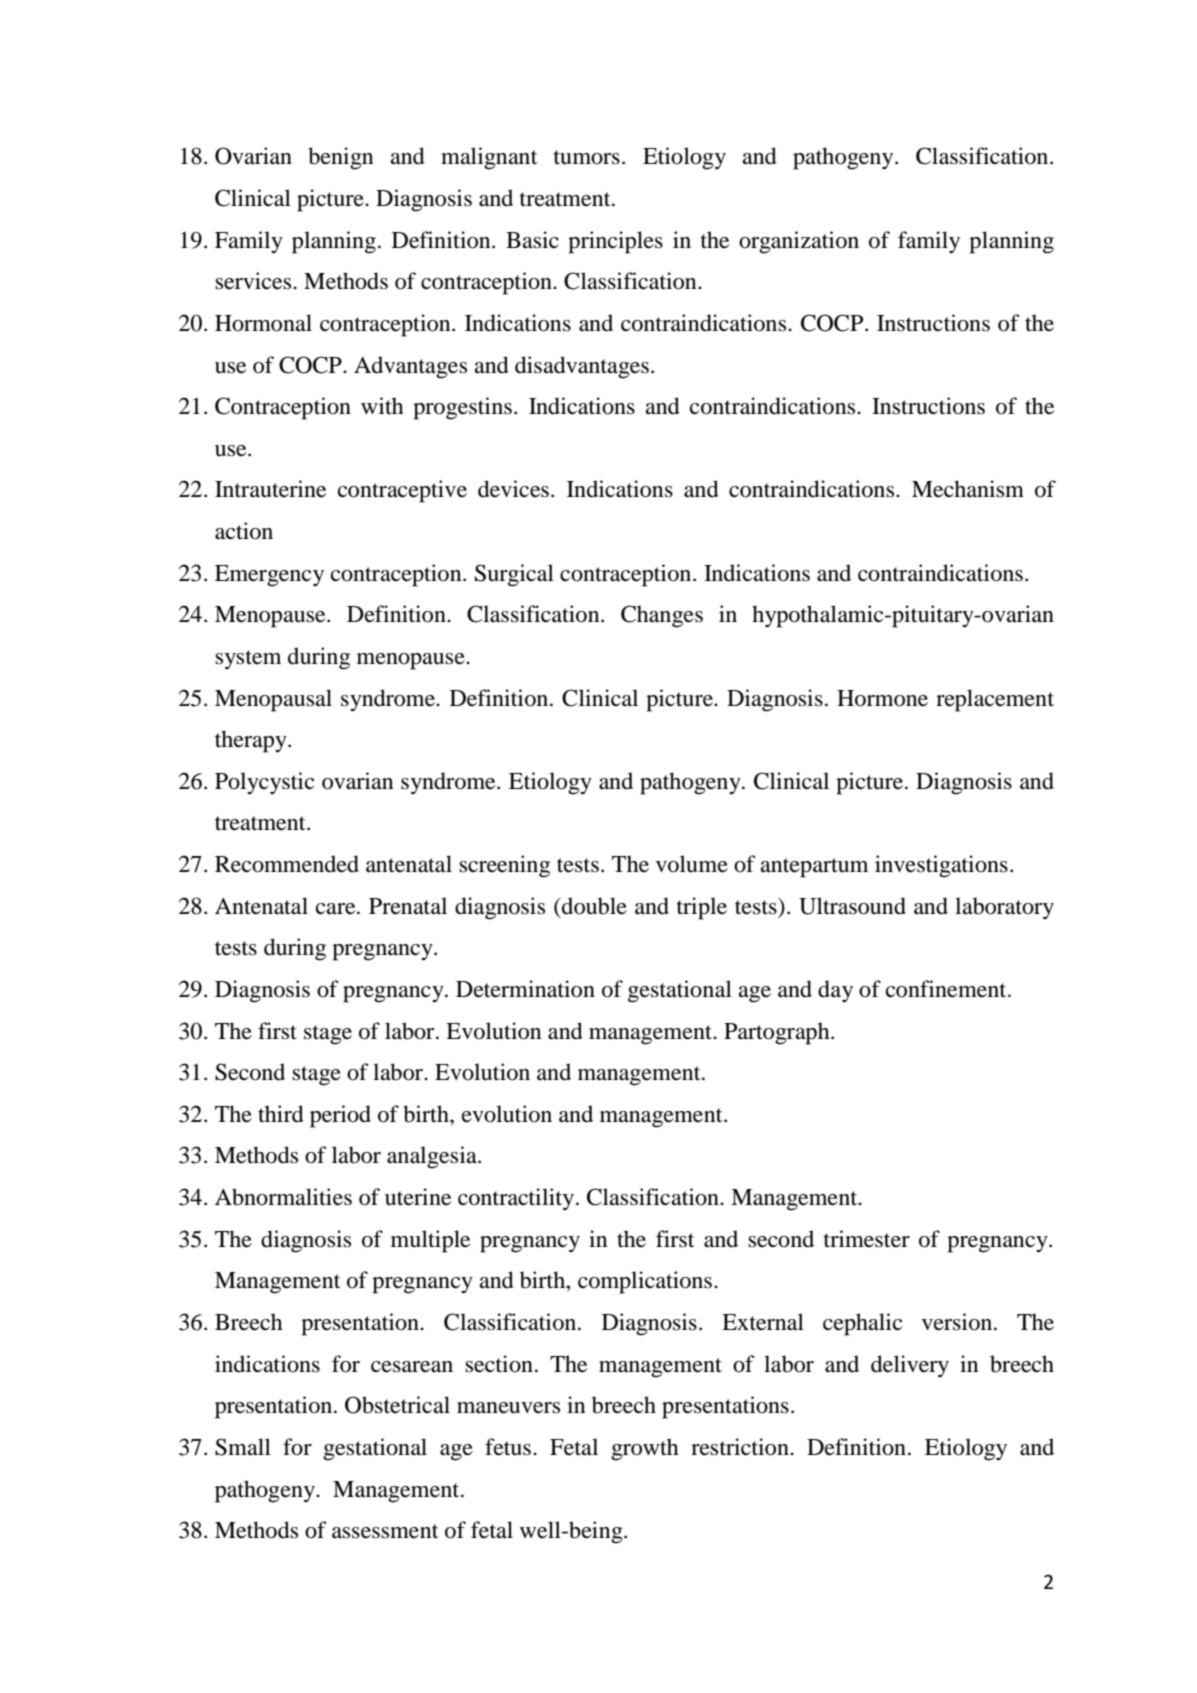 This screenshot has height=1693, width=1197. Describe the element at coordinates (340, 158) in the screenshot. I see `benign` at that location.
